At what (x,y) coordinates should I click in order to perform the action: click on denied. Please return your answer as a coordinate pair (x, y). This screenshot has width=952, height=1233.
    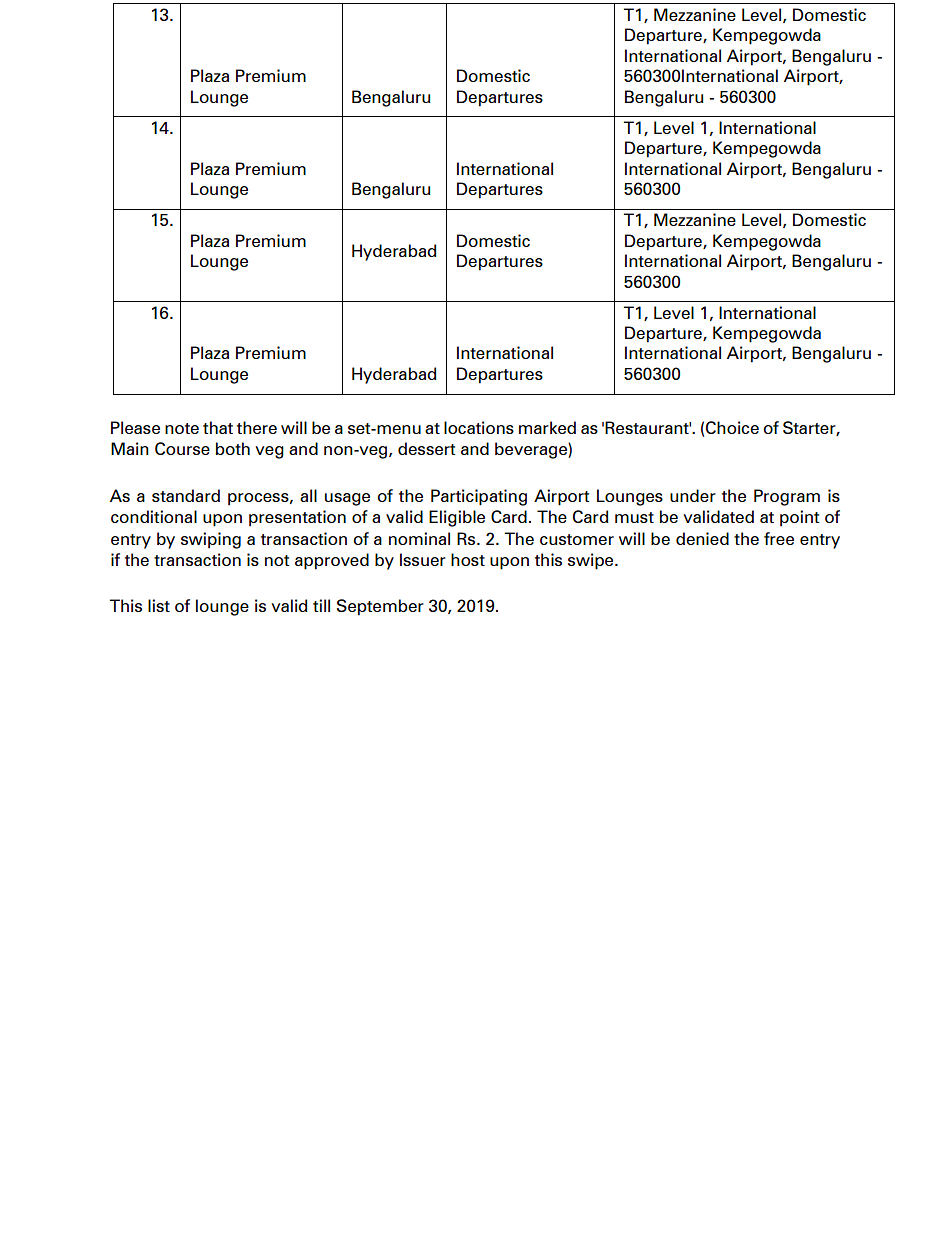
    Looking at the image, I should click on (702, 538).
